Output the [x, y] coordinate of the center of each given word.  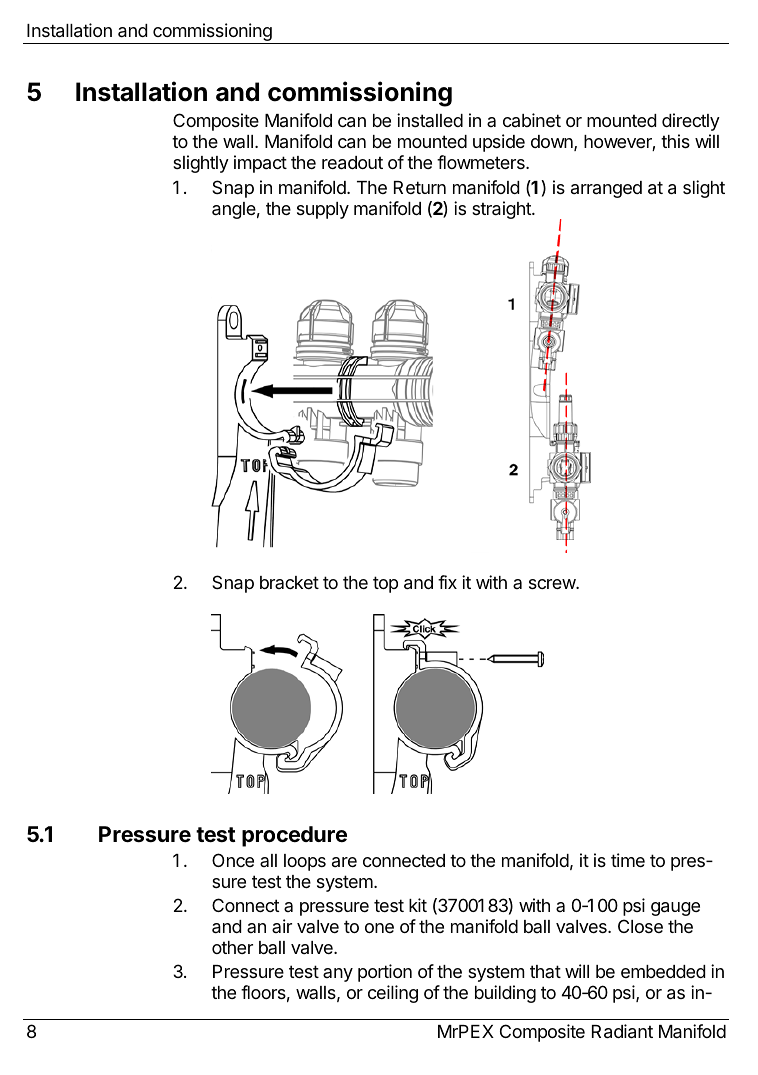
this [675, 141]
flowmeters [482, 162]
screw [553, 584]
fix [447, 582]
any [338, 975]
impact [260, 164]
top [385, 584]
